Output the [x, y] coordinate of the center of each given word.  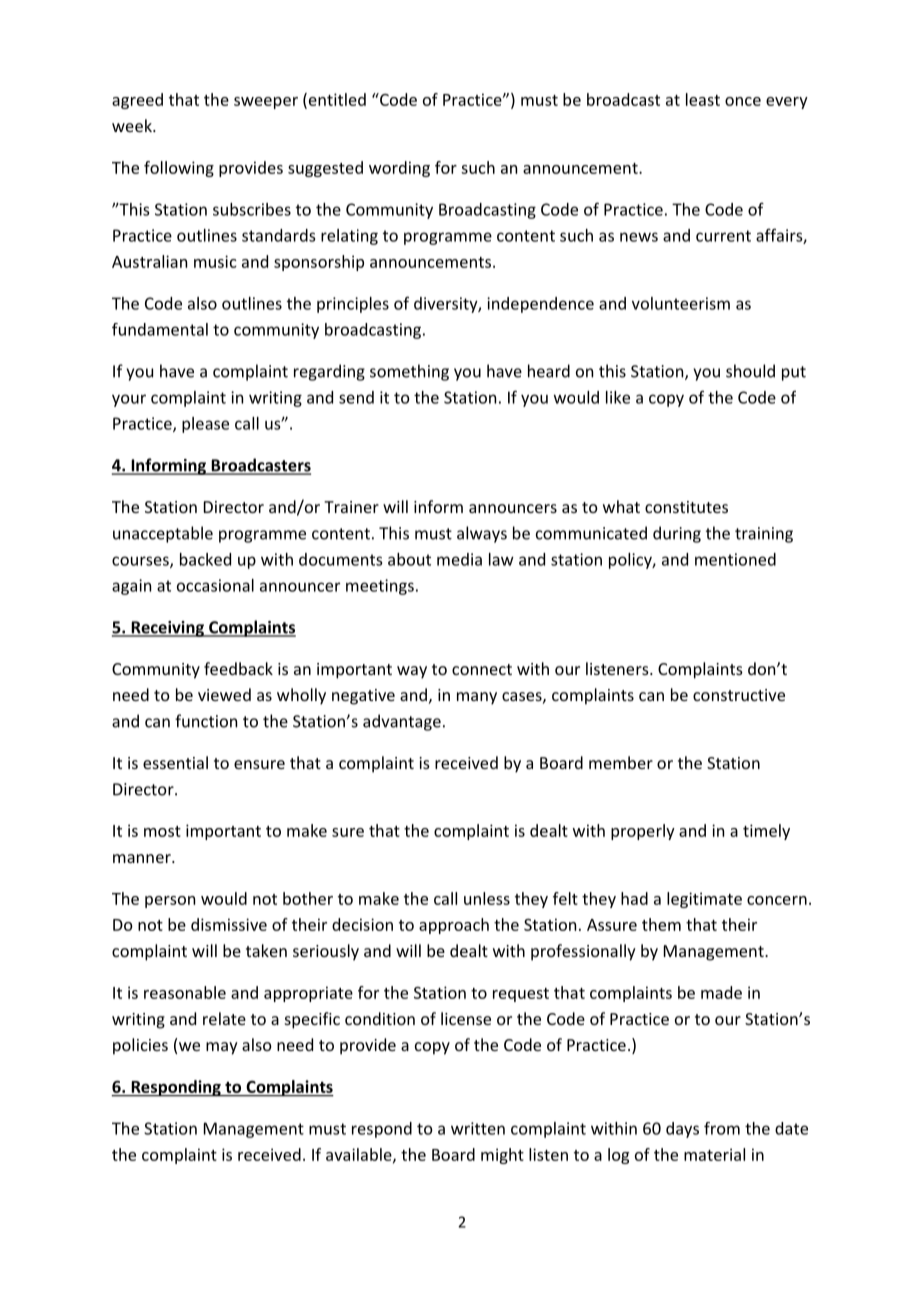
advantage [402, 722]
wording [399, 169]
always [482, 534]
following [179, 169]
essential [175, 762]
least [703, 99]
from [722, 1128]
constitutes [686, 507]
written [478, 1128]
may [222, 1048]
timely [766, 832]
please [205, 425]
